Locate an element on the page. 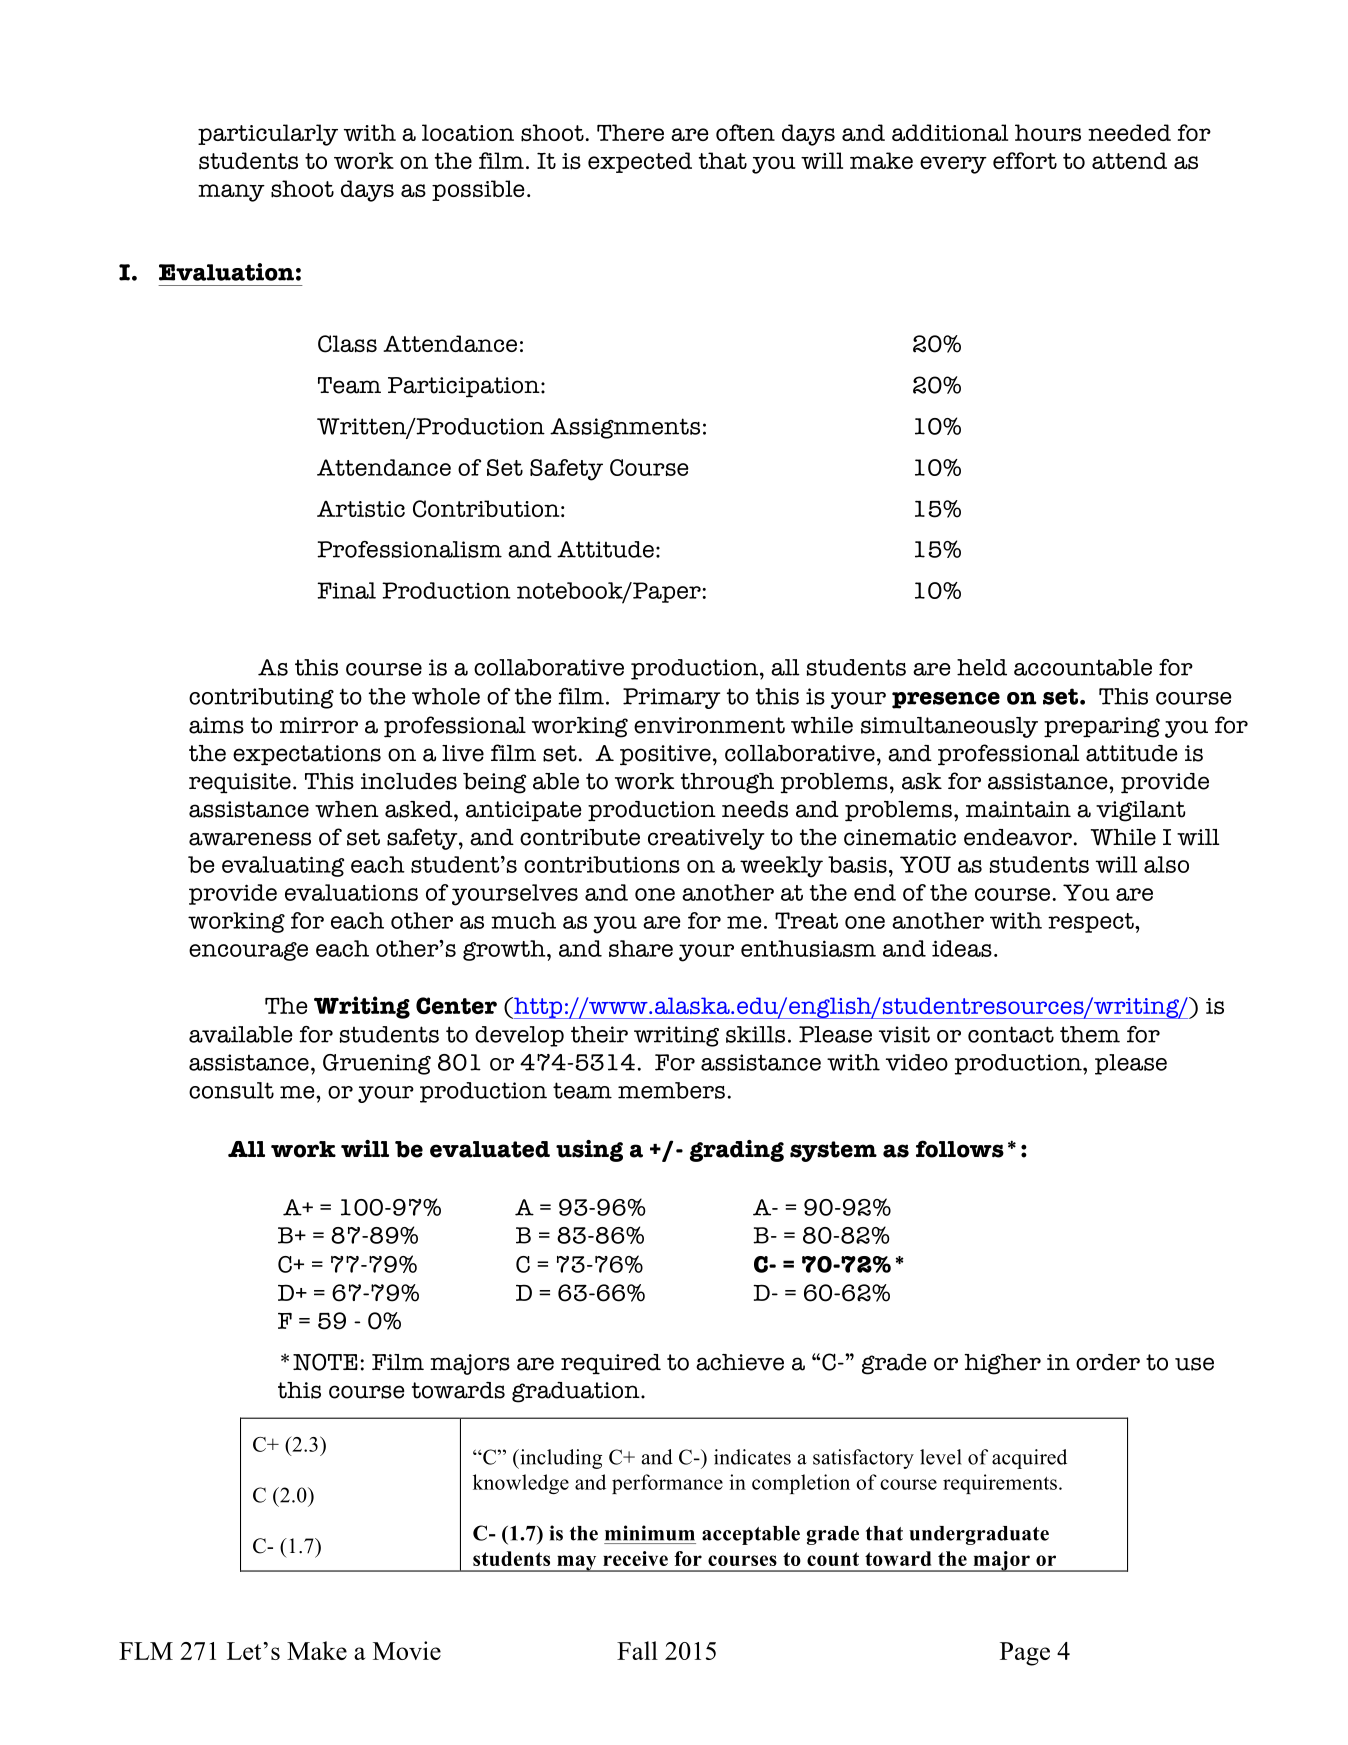 Image resolution: width=1348 pixels, height=1745 pixels. follows is located at coordinates (960, 1149).
